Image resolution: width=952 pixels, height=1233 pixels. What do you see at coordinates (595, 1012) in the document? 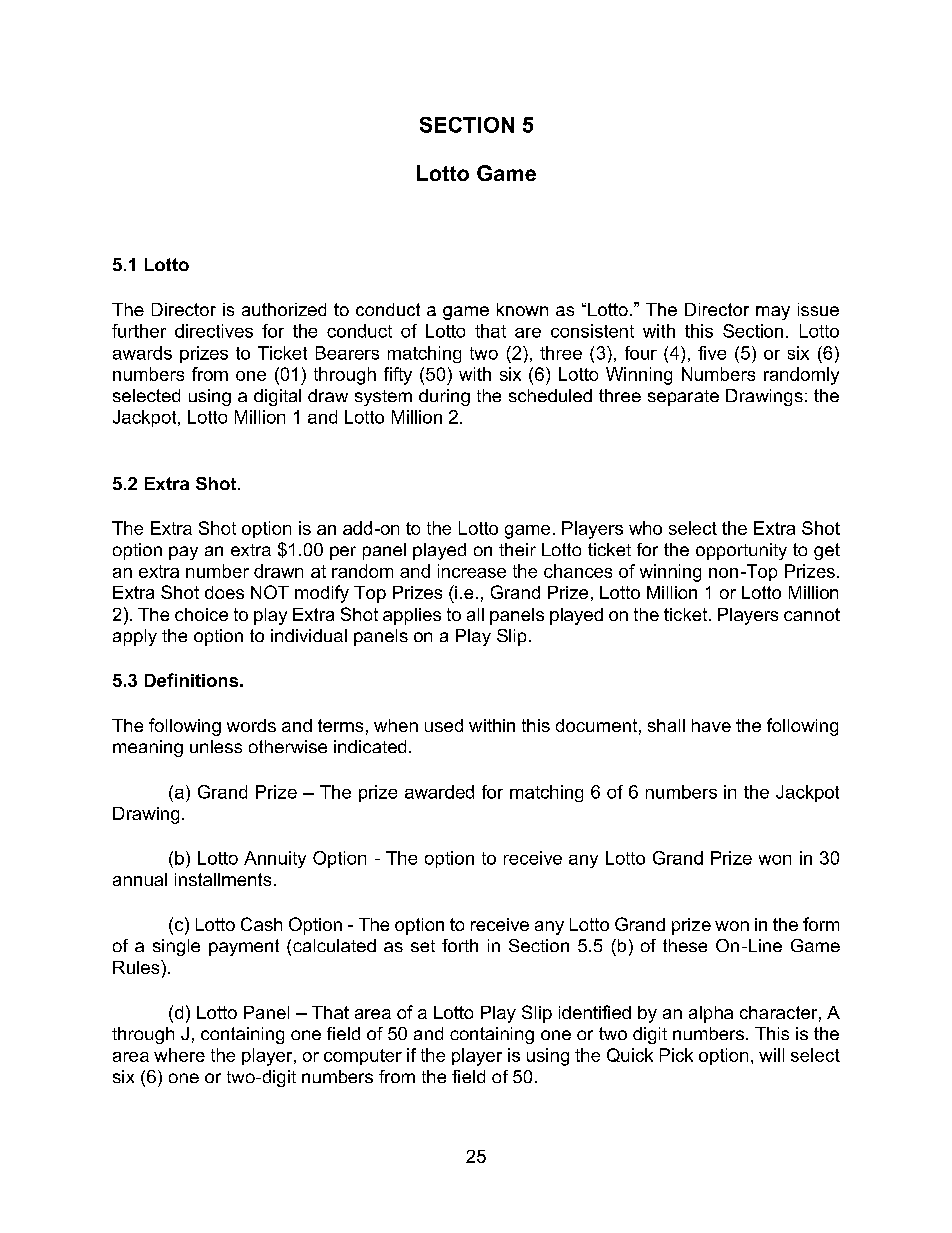
I see `identified` at bounding box center [595, 1012].
